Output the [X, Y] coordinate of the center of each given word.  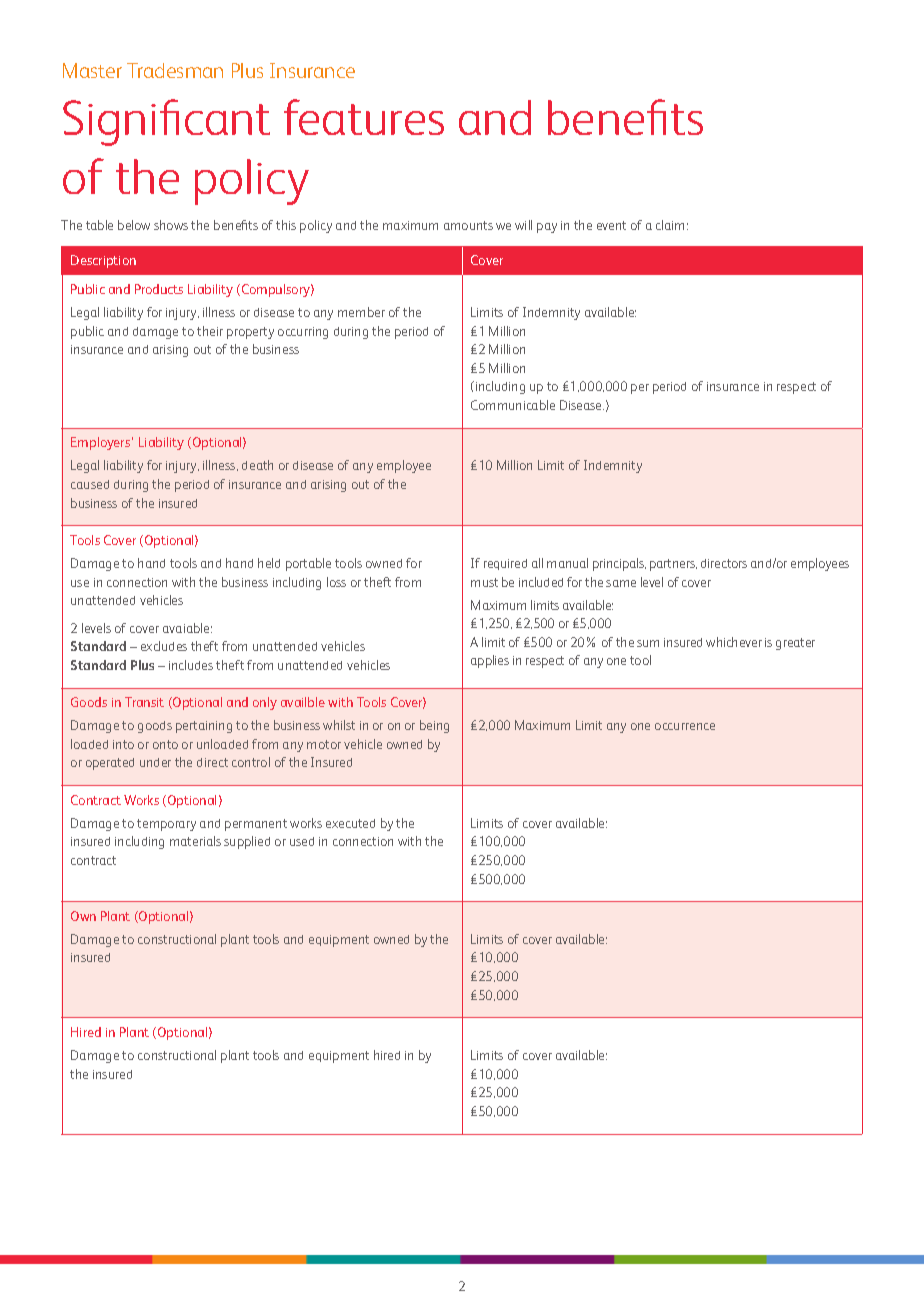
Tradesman [175, 70]
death [257, 465]
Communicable [513, 405]
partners [673, 565]
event [611, 225]
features [364, 117]
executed [350, 823]
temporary [166, 825]
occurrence [685, 726]
